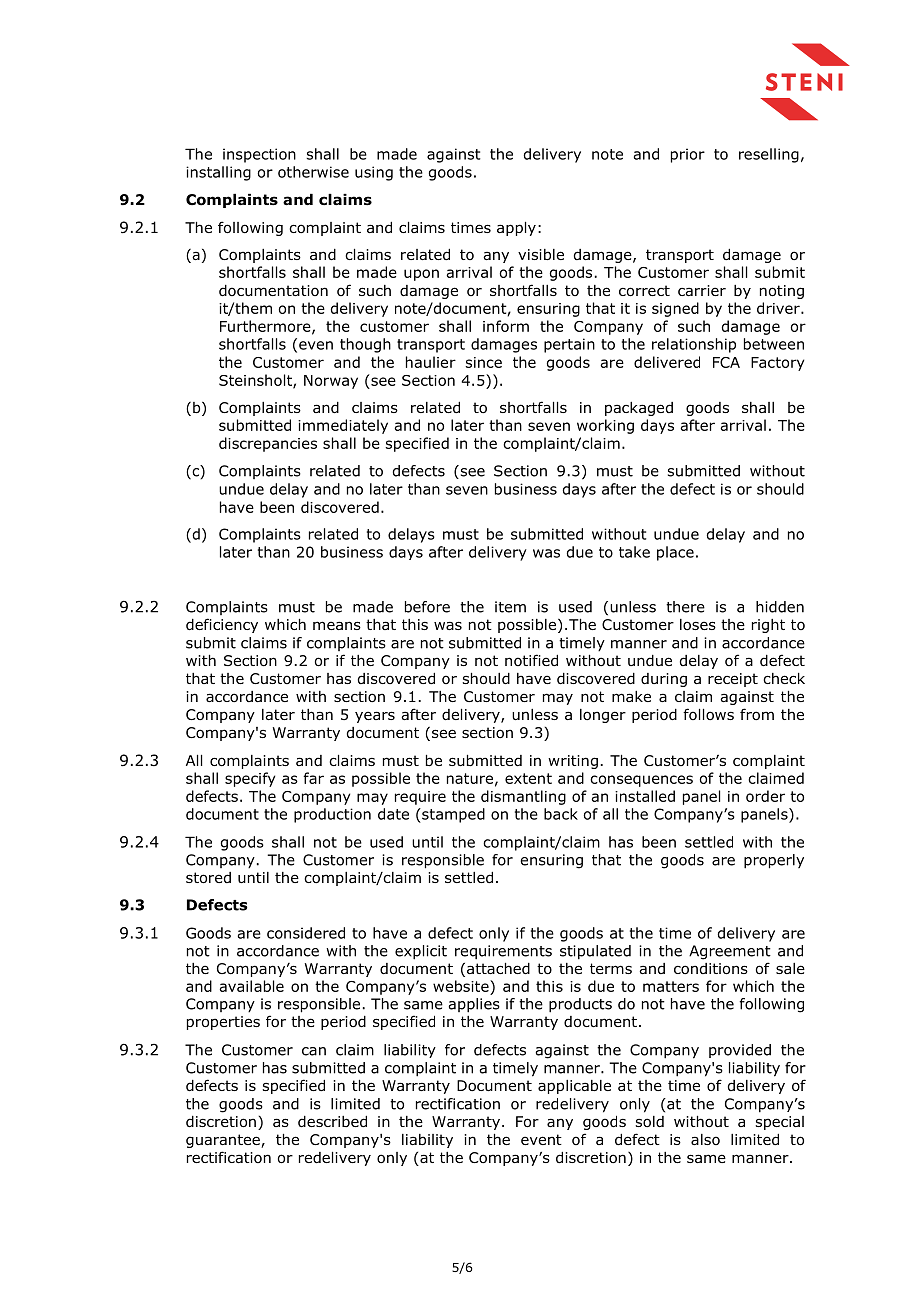 This document has width=924, height=1309. Describe the element at coordinates (574, 1087) in the document. I see `applicable` at that location.
